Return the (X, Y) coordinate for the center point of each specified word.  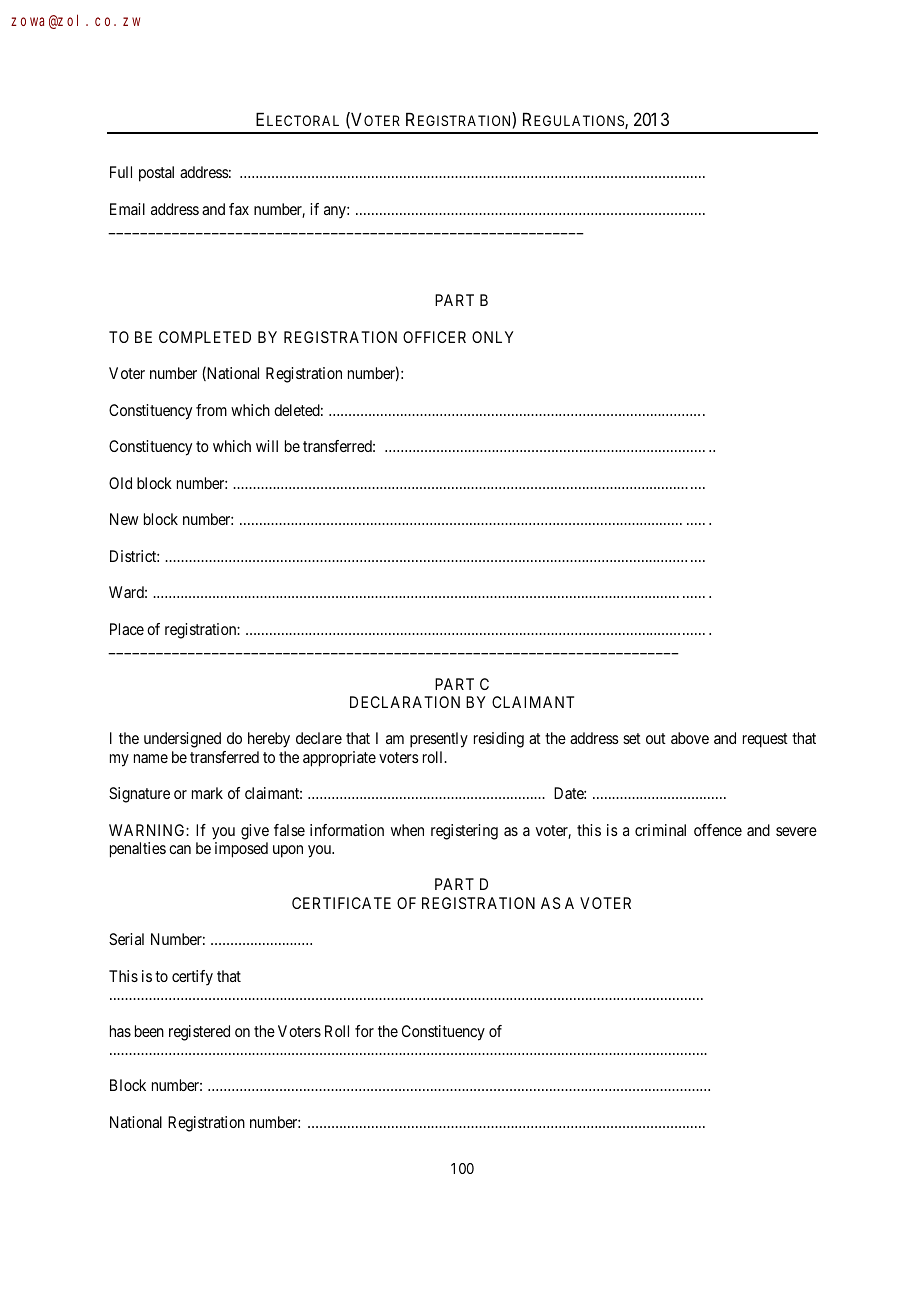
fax (239, 209)
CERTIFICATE (341, 903)
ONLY (493, 337)
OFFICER (434, 337)
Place (127, 629)
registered (199, 1033)
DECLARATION (405, 702)
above (690, 738)
